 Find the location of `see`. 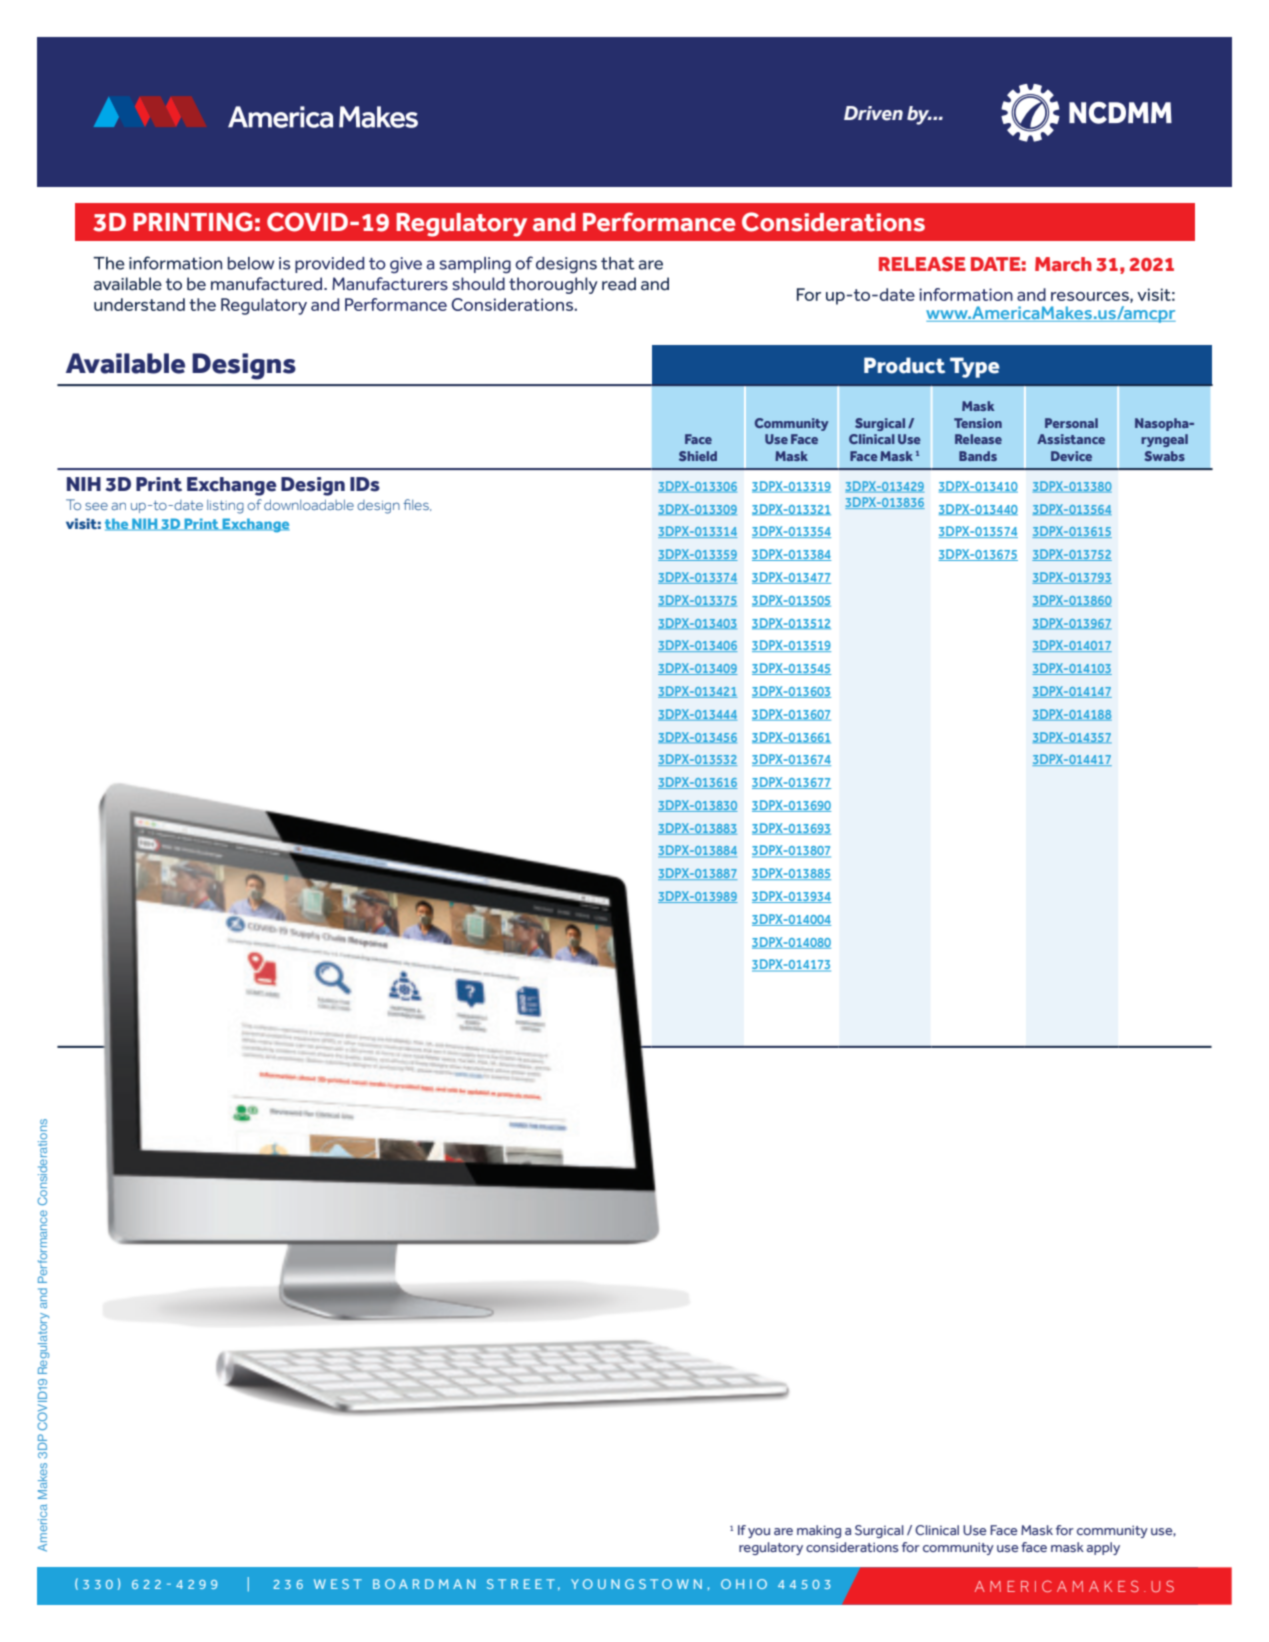

see is located at coordinates (96, 506).
